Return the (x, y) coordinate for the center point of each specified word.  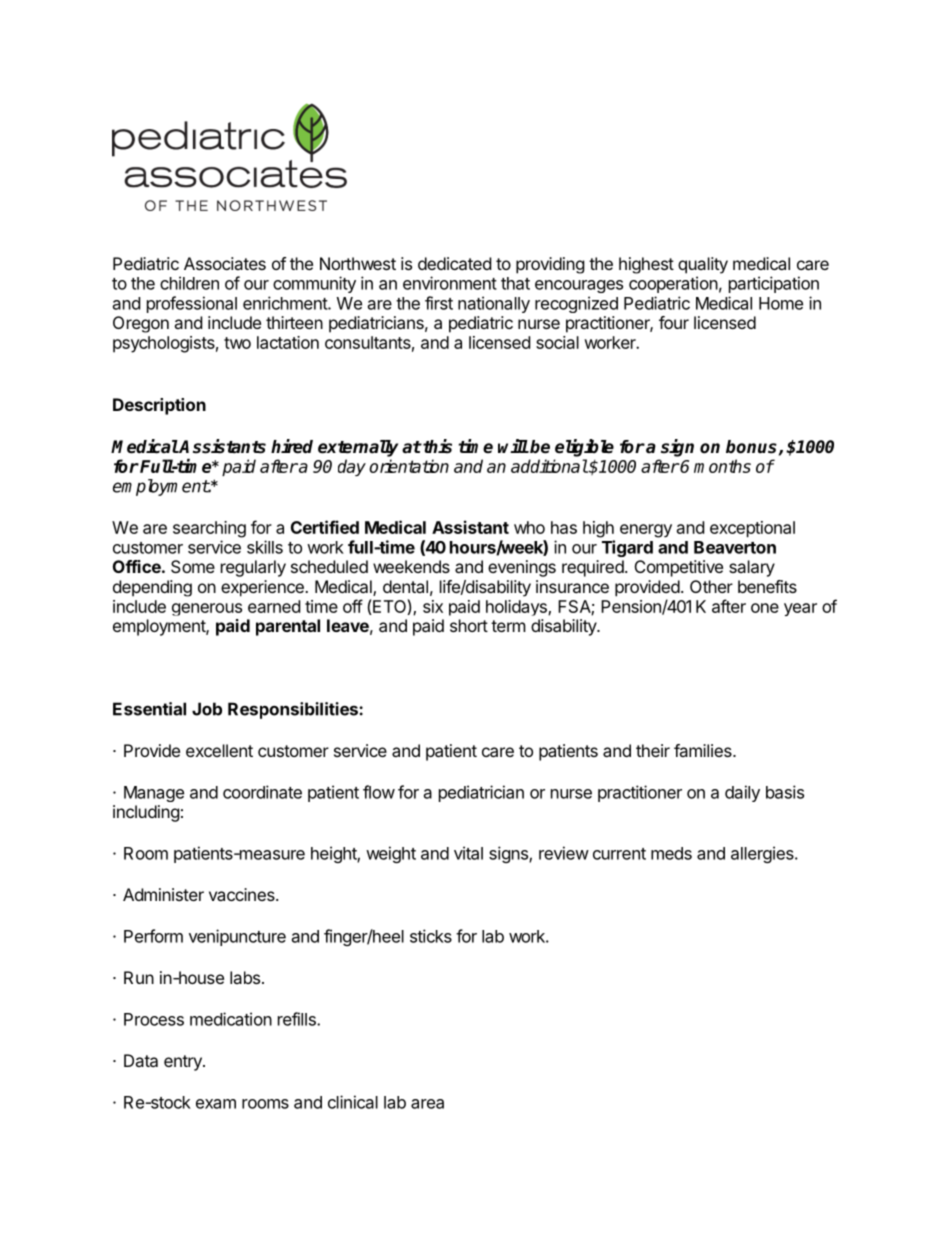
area (427, 1104)
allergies (763, 854)
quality (703, 265)
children (189, 283)
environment (450, 283)
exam (216, 1104)
